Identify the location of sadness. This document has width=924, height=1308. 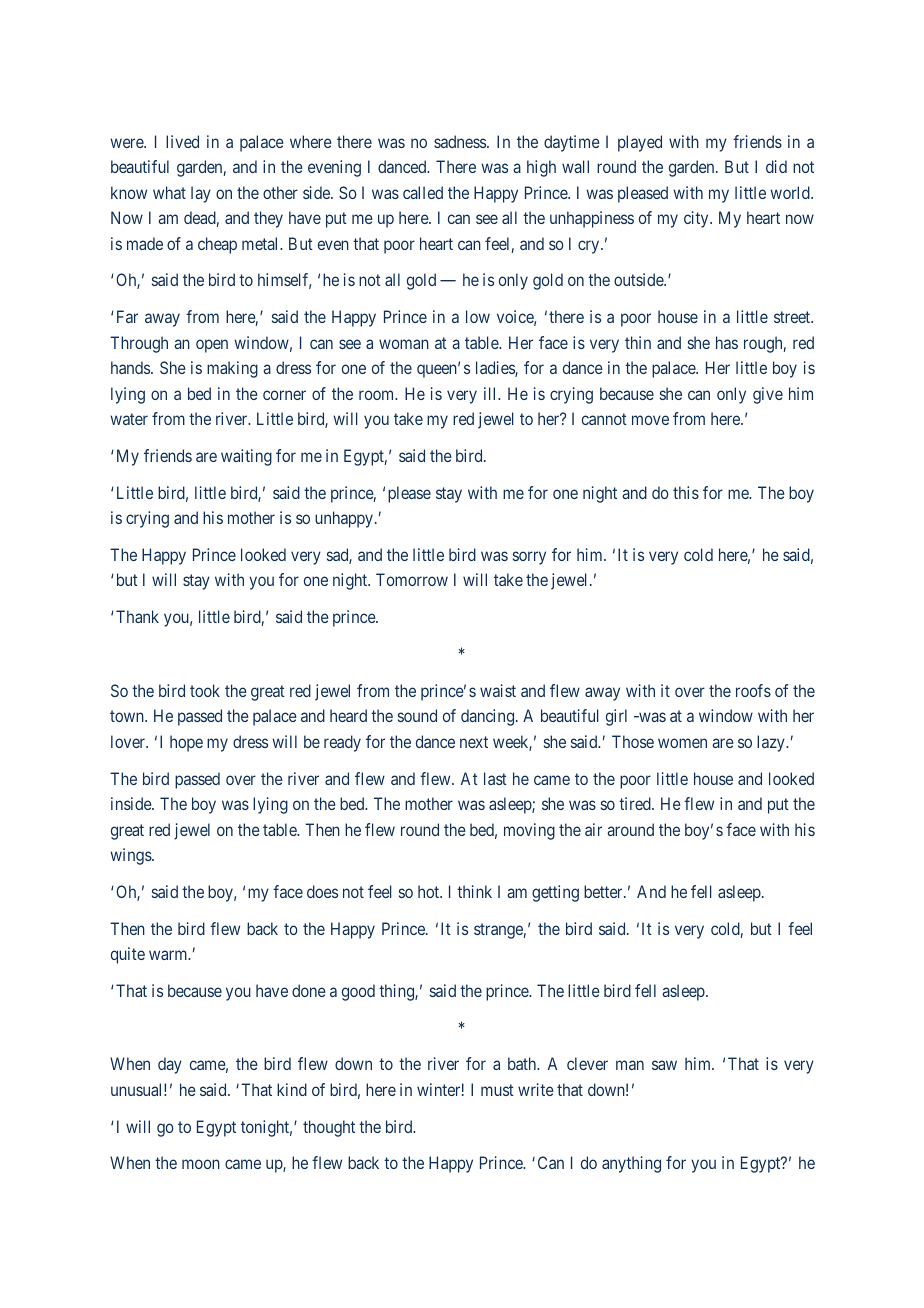
(461, 141).
